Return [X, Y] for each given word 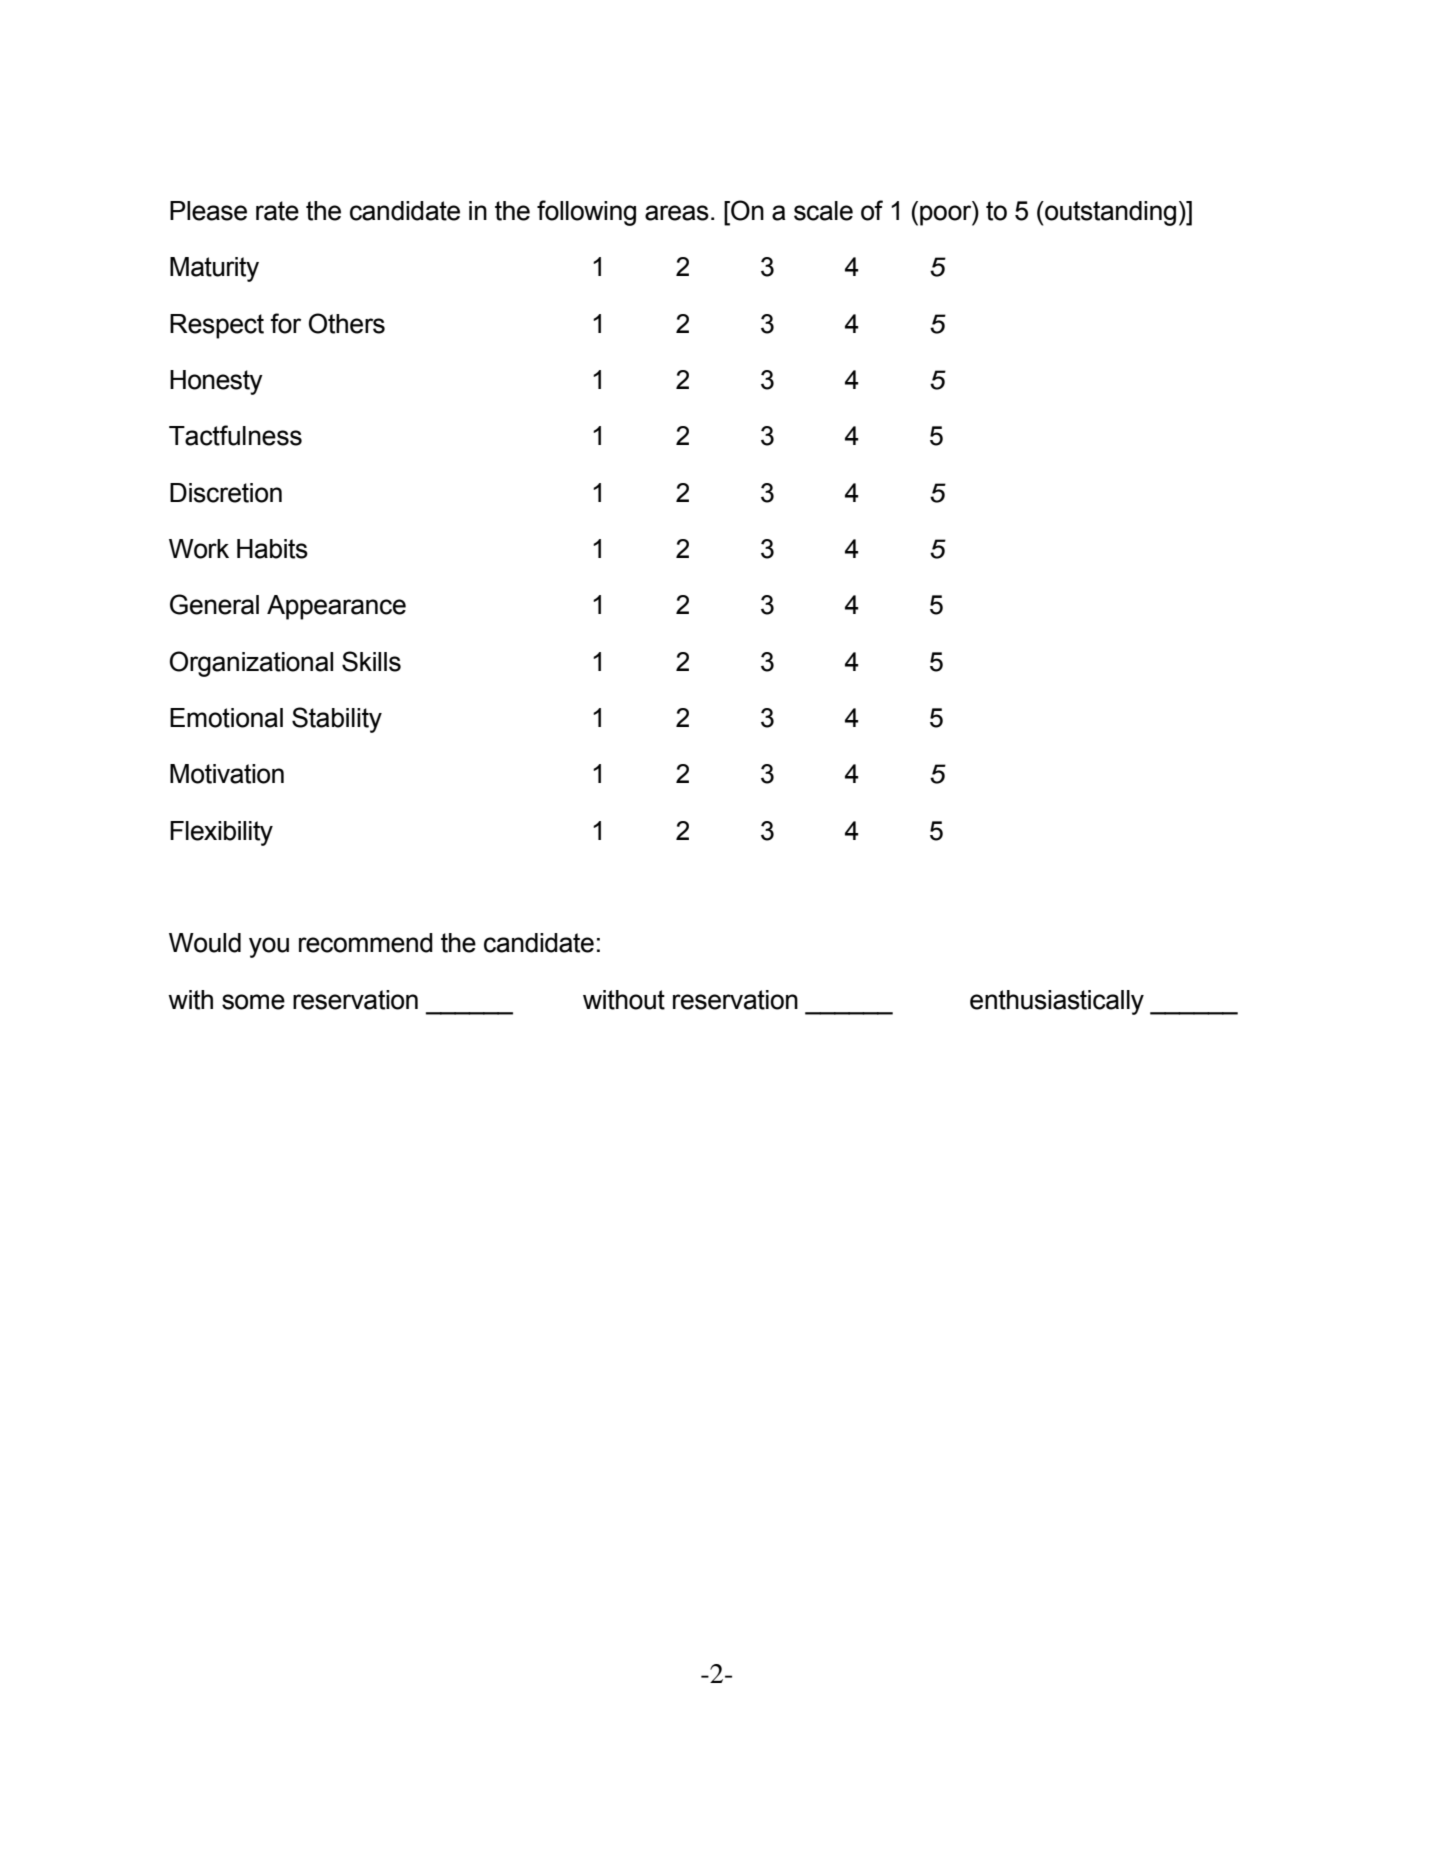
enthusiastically [1057, 1002]
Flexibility [221, 833]
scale [823, 211]
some [253, 1002]
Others [347, 323]
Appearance [336, 607]
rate [277, 211]
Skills [371, 661]
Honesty [216, 382]
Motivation [227, 774]
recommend [366, 943]
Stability [337, 720]
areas [677, 213]
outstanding [1109, 213]
